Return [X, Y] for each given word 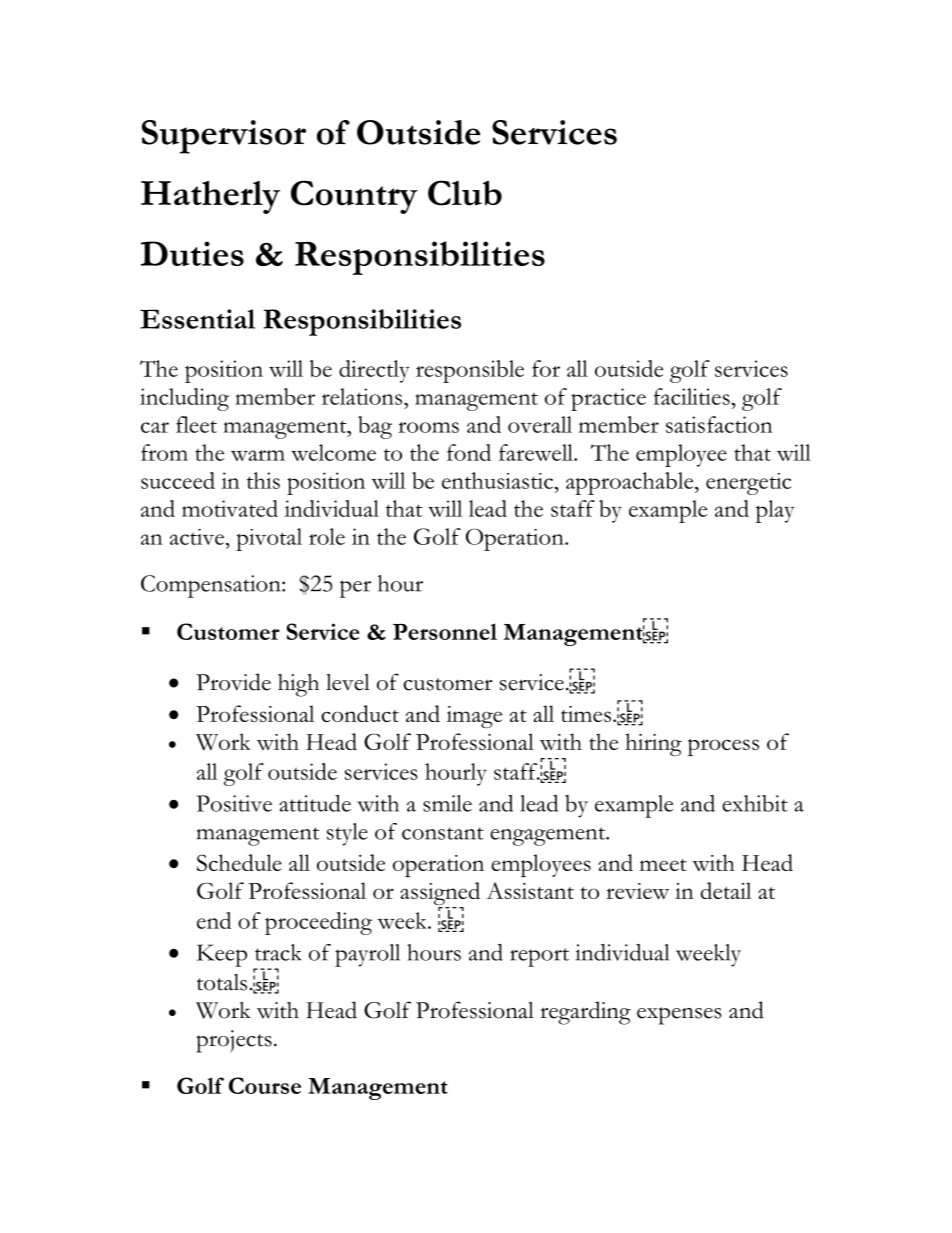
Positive [234, 803]
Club [465, 193]
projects [234, 1041]
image [474, 717]
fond [469, 452]
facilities [693, 396]
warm [258, 455]
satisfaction [719, 424]
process [723, 747]
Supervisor [224, 137]
